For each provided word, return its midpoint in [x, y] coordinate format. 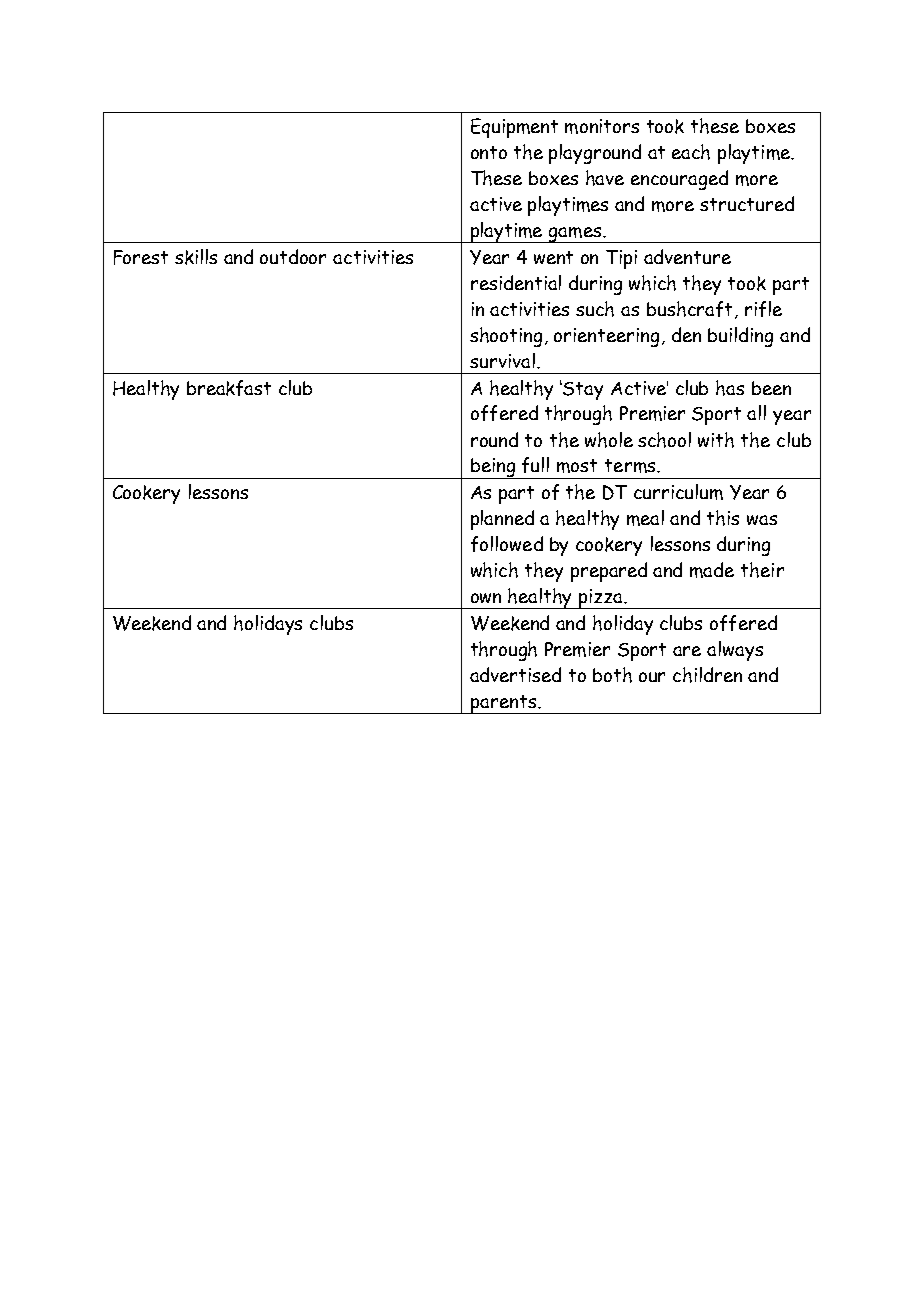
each [691, 152]
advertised [515, 674]
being [493, 468]
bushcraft [689, 309]
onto [489, 152]
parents [503, 704]
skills [196, 257]
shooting [506, 337]
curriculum [678, 492]
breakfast [229, 388]
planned [502, 520]
